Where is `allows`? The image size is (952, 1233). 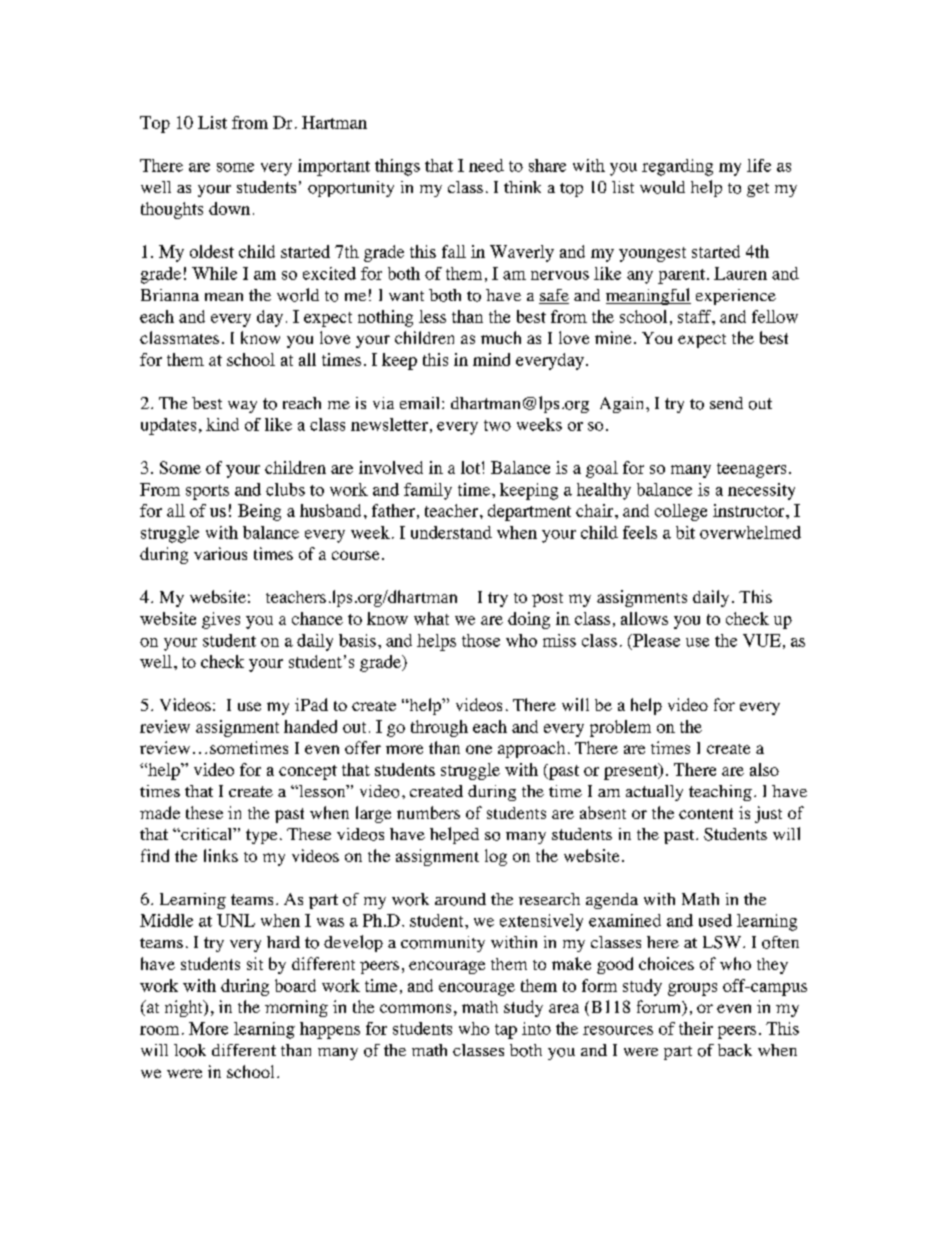
allows is located at coordinates (644, 618).
